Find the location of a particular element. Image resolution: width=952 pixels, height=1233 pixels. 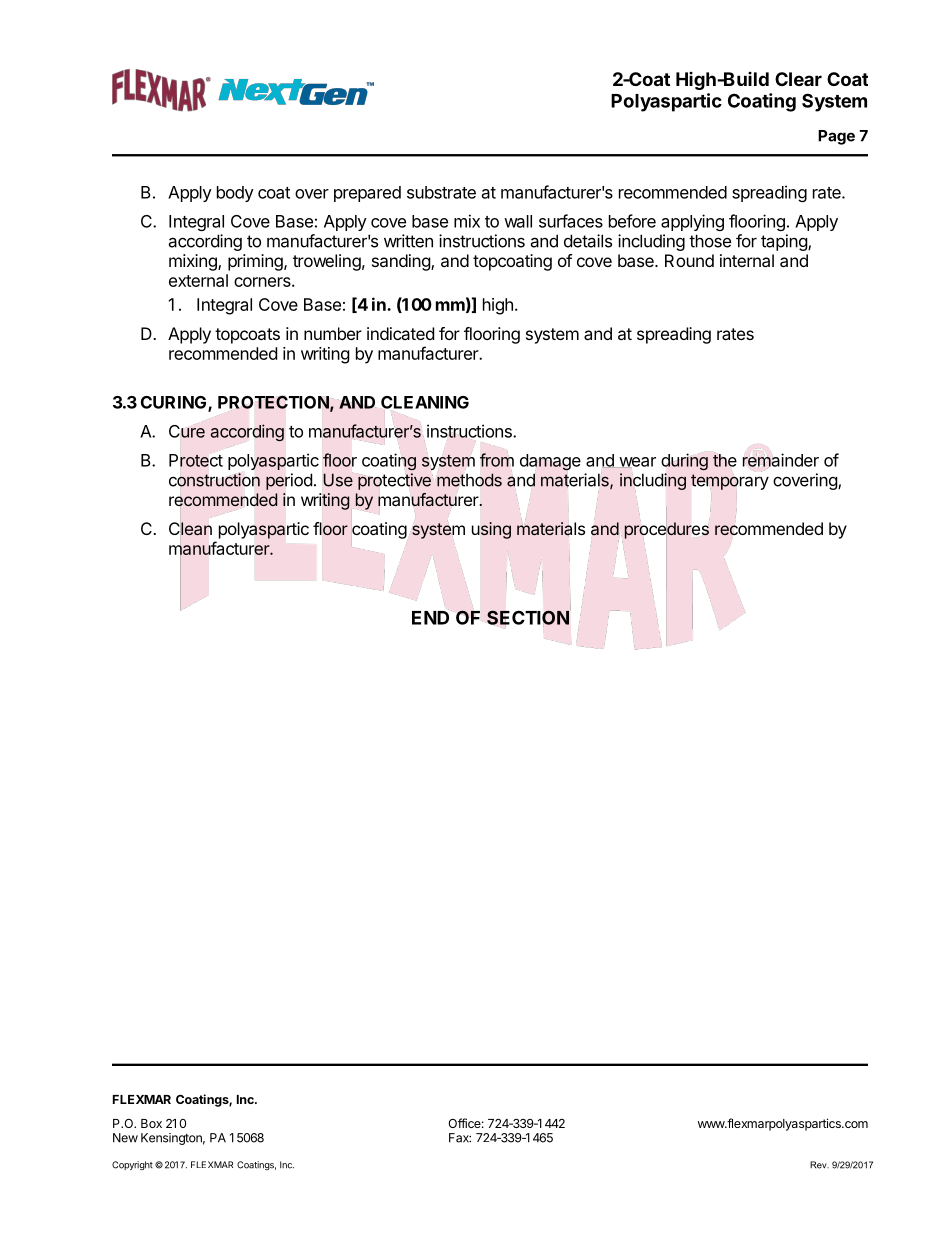

body is located at coordinates (235, 194).
